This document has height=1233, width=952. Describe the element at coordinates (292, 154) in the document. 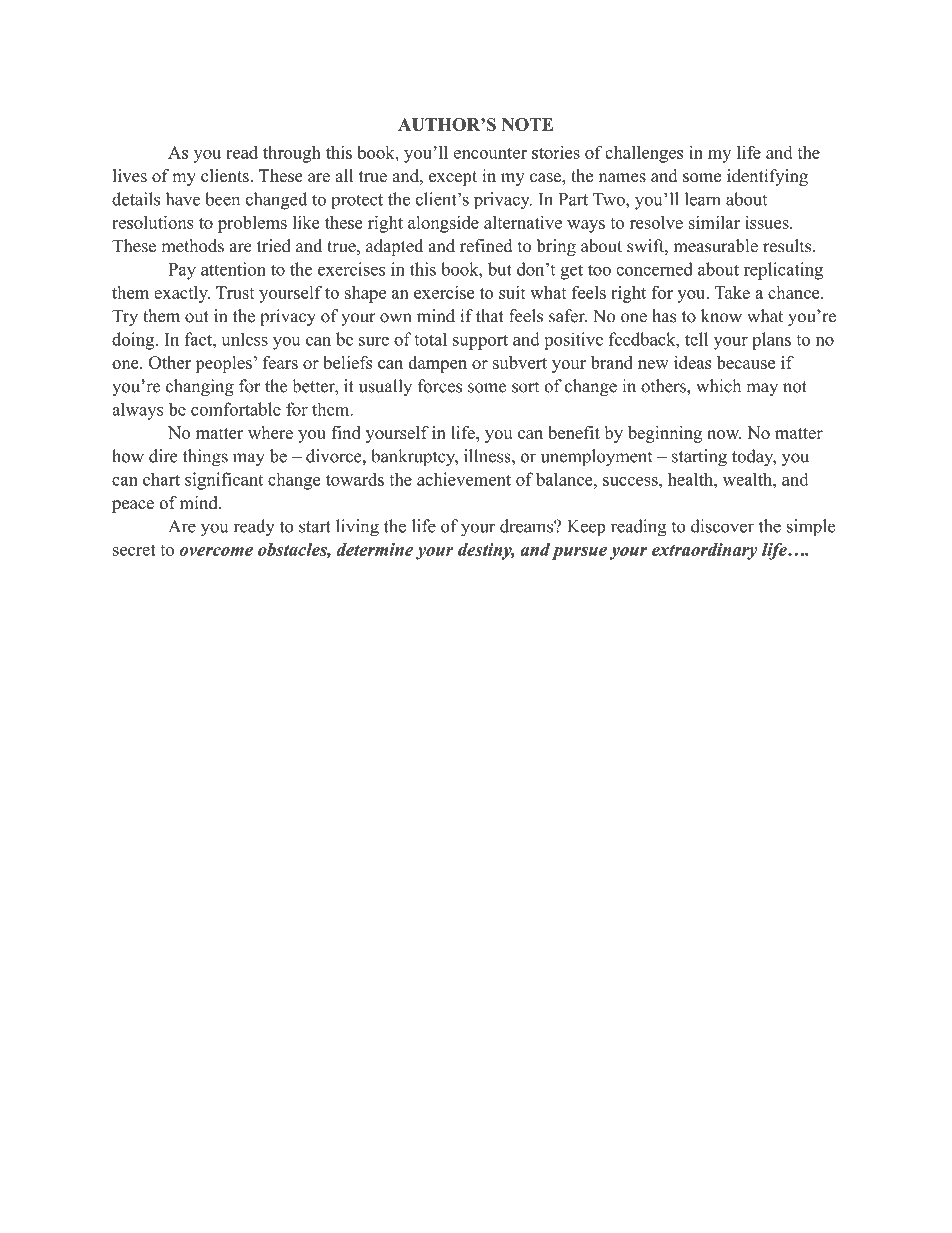

I see `through` at that location.
